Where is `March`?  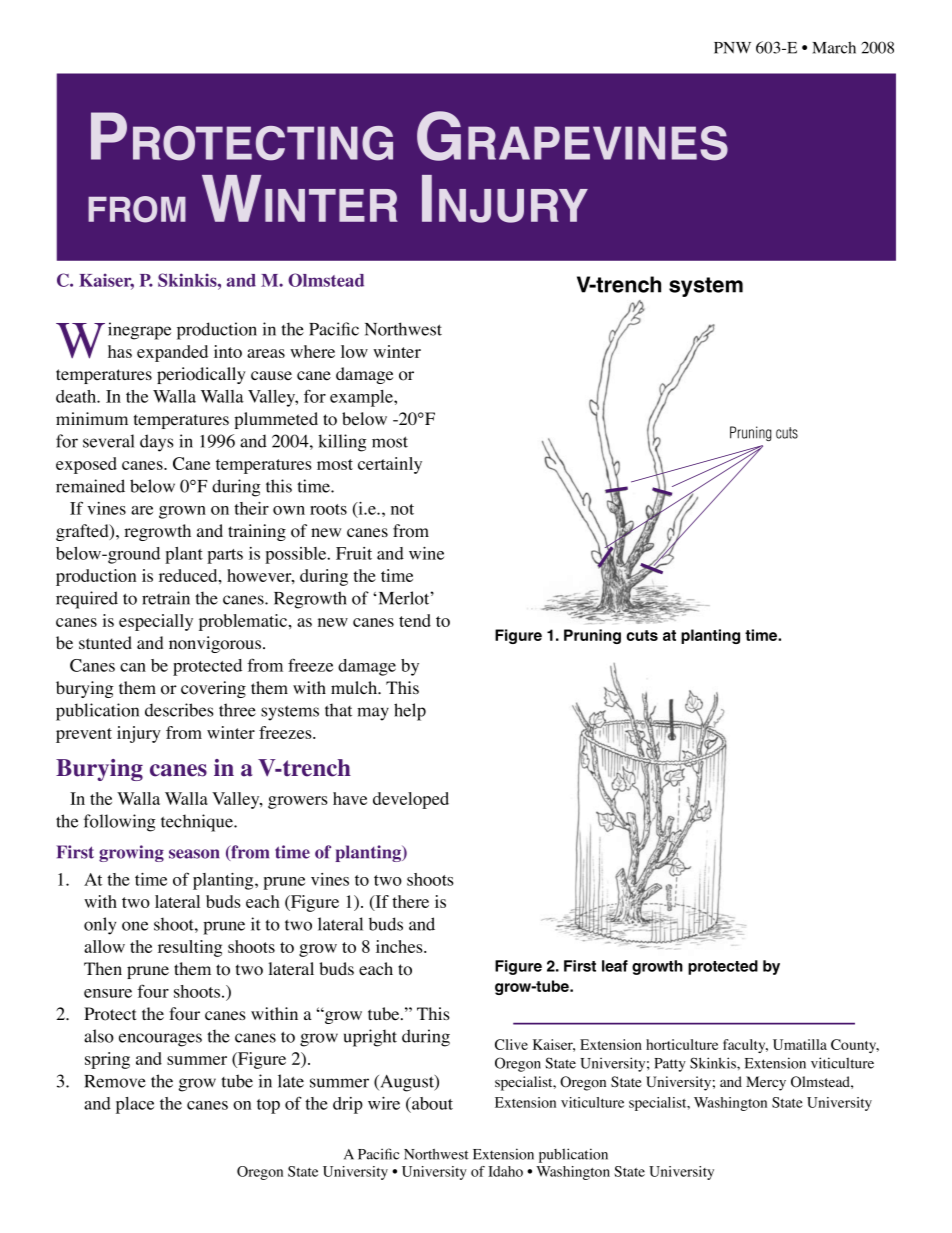 March is located at coordinates (834, 47).
